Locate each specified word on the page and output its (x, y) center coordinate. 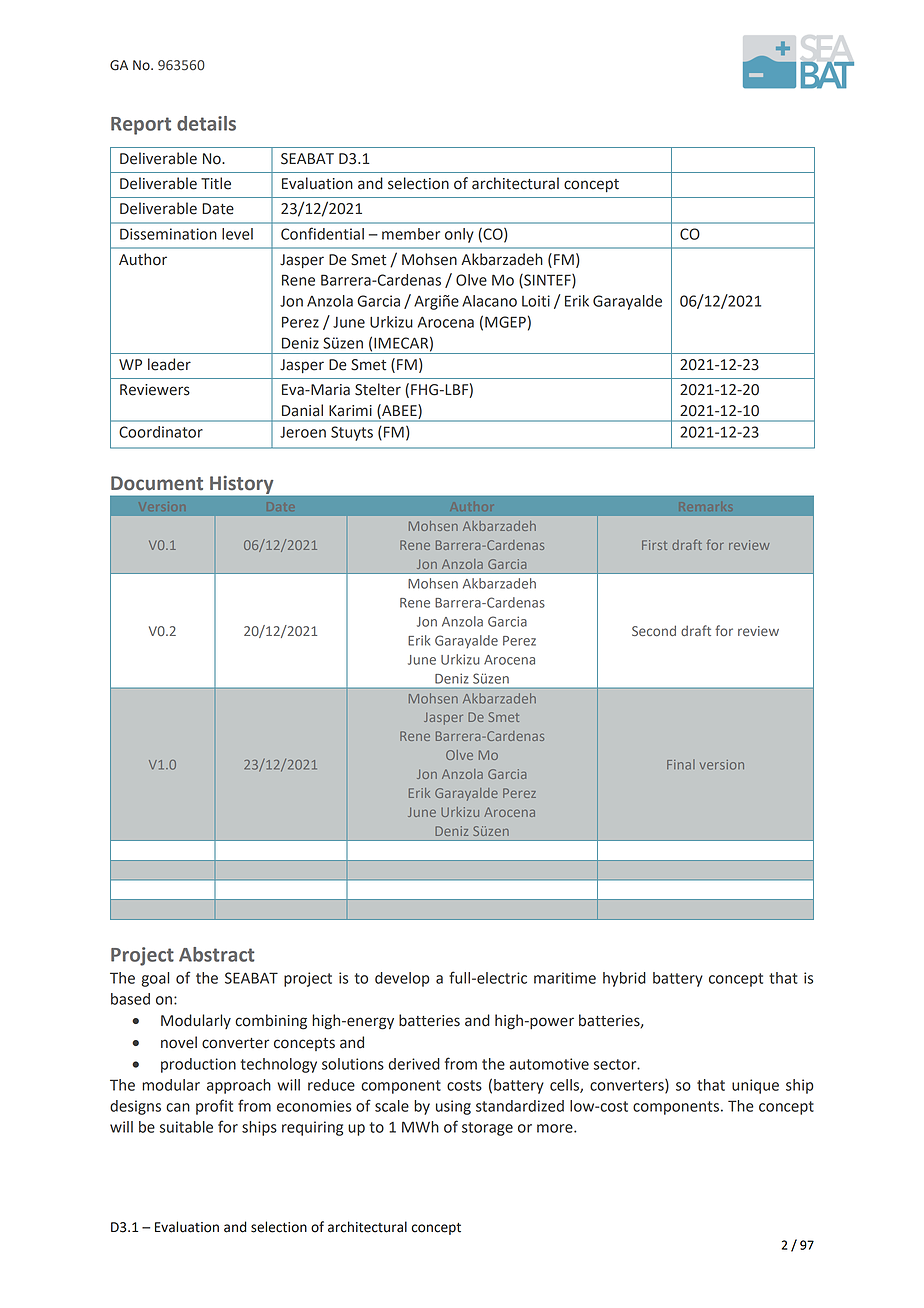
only (459, 235)
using (453, 1107)
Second (654, 630)
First (654, 545)
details (206, 123)
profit (214, 1107)
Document (157, 483)
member (411, 234)
